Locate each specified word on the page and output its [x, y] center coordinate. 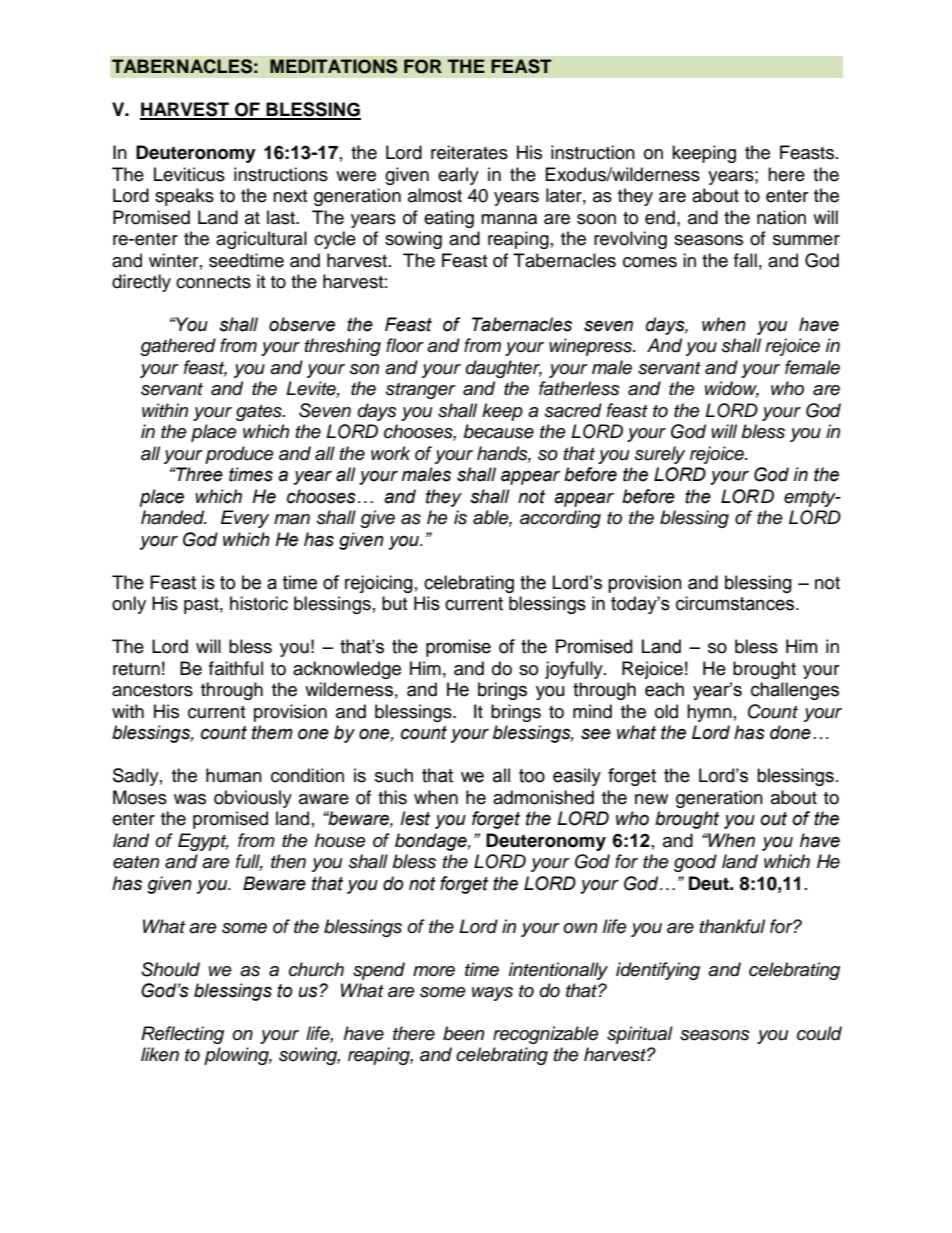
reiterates [469, 152]
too [532, 776]
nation [781, 217]
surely [660, 455]
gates [260, 413]
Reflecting [182, 1035]
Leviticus [189, 174]
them [272, 732]
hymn [709, 713]
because [498, 431]
